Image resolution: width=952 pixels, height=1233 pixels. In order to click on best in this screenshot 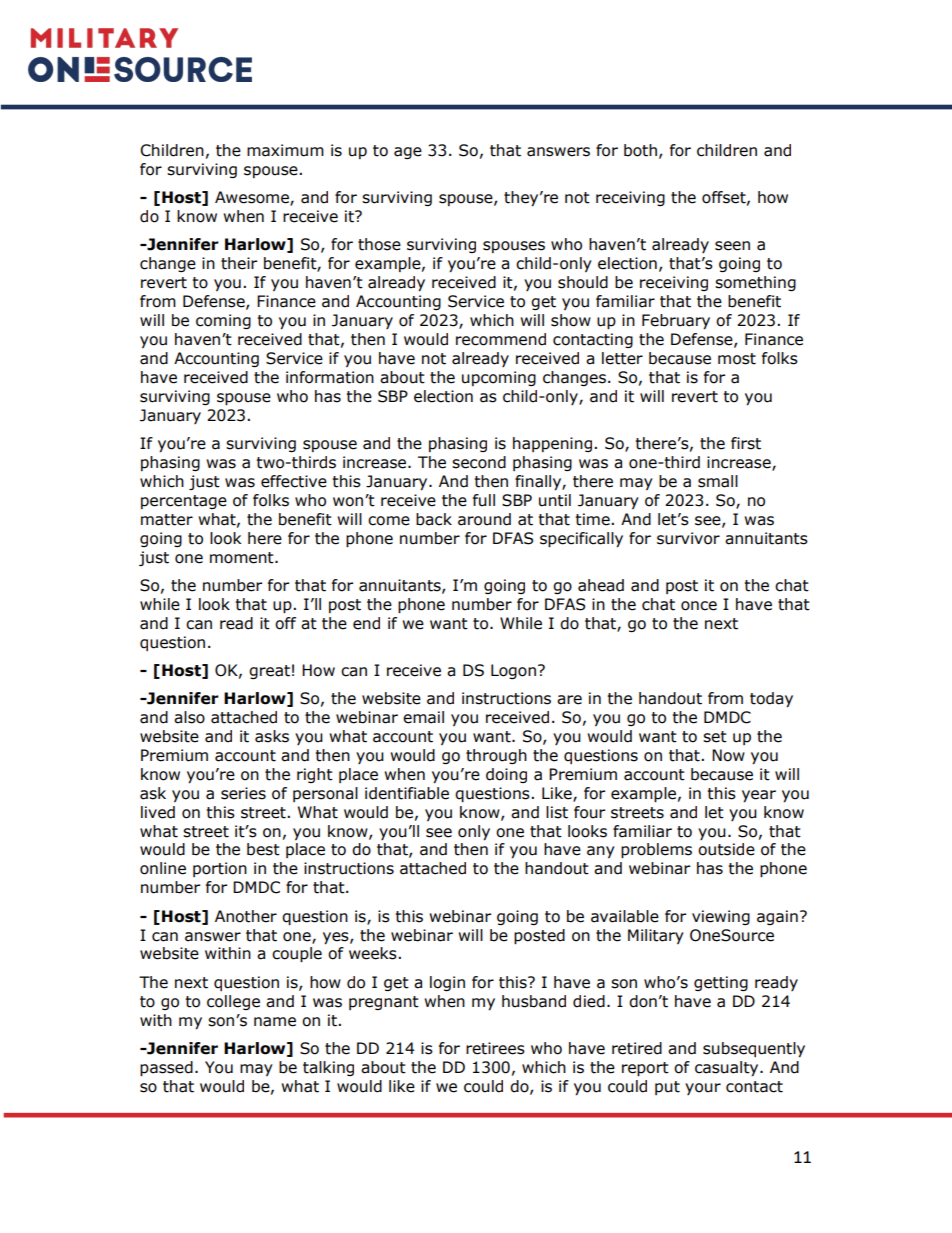, I will do `click(263, 849)`.
